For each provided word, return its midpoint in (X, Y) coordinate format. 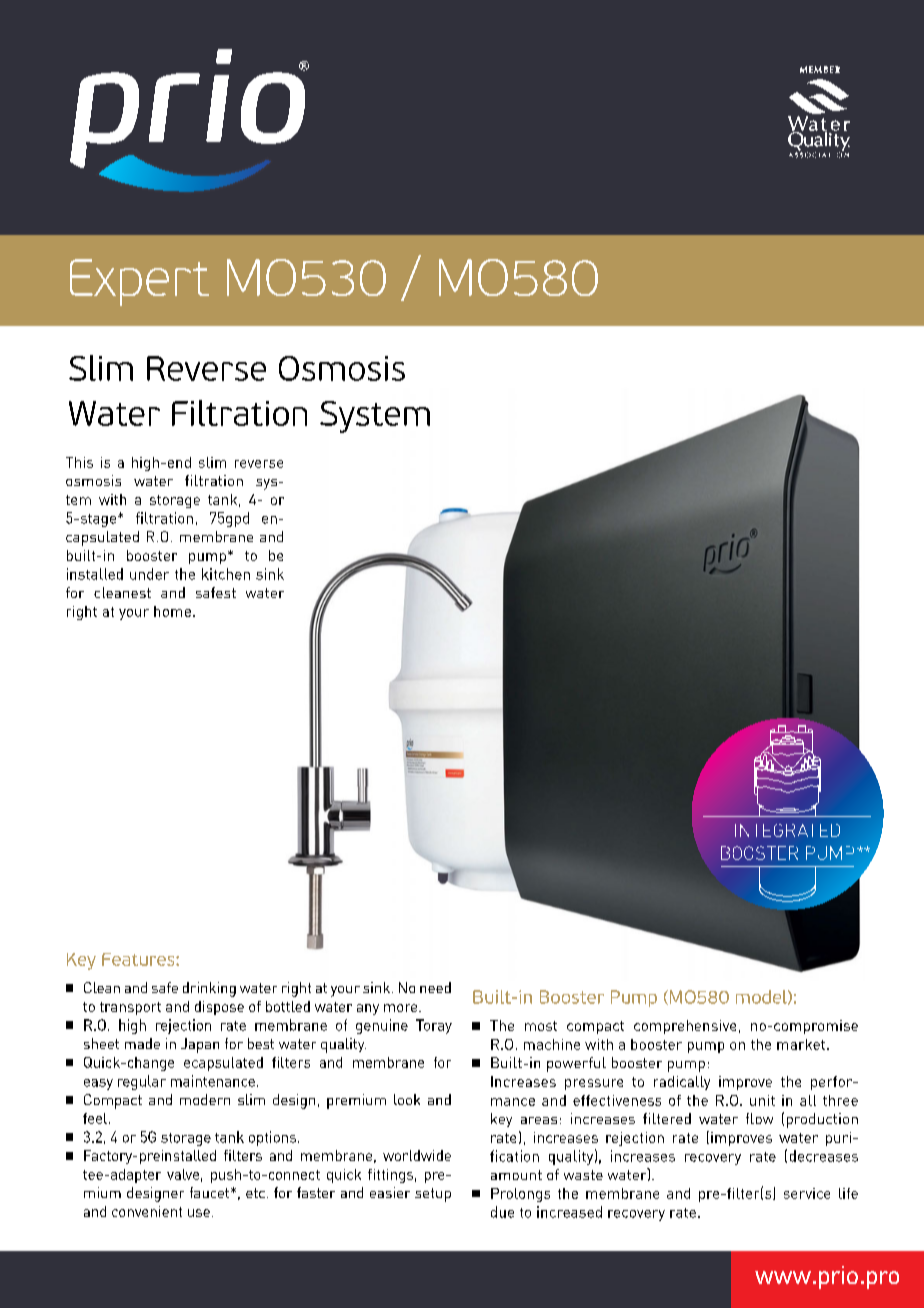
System (375, 417)
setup (433, 1195)
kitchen (226, 574)
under (149, 574)
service (807, 1193)
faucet (211, 1192)
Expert (139, 282)
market (801, 1044)
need (435, 987)
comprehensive (685, 1027)
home (172, 611)
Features (139, 959)
